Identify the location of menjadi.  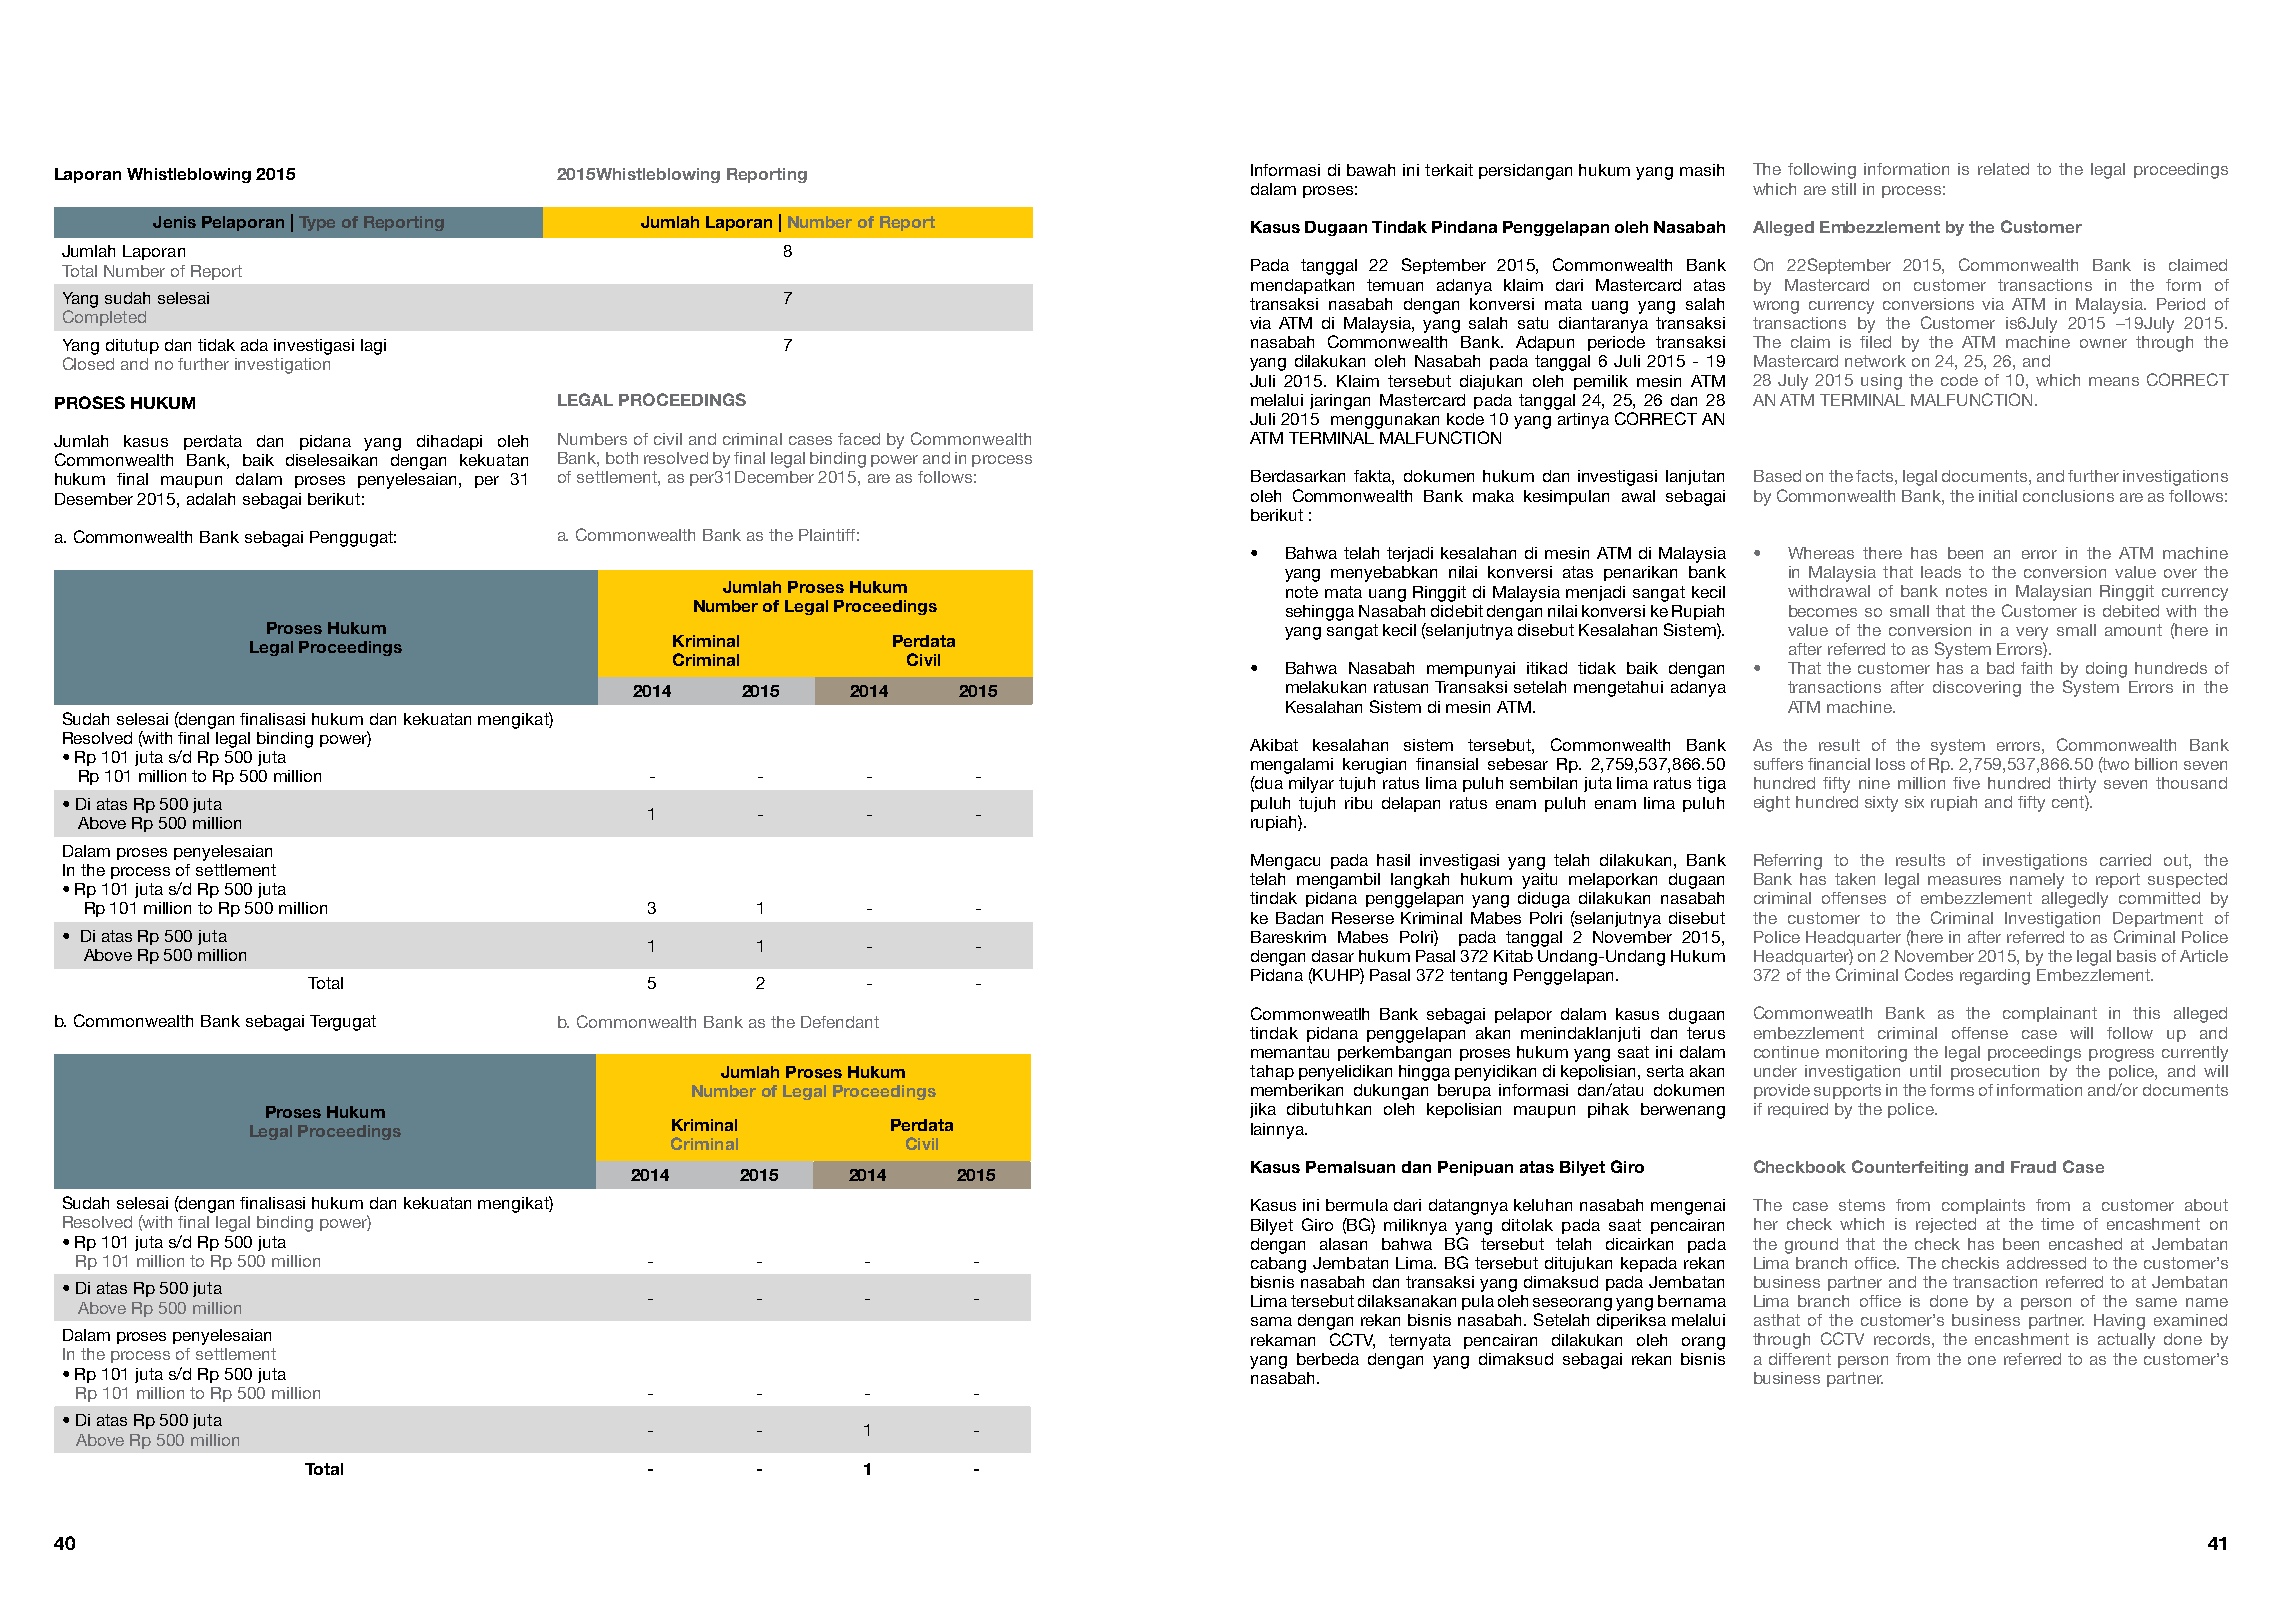
(1595, 593).
